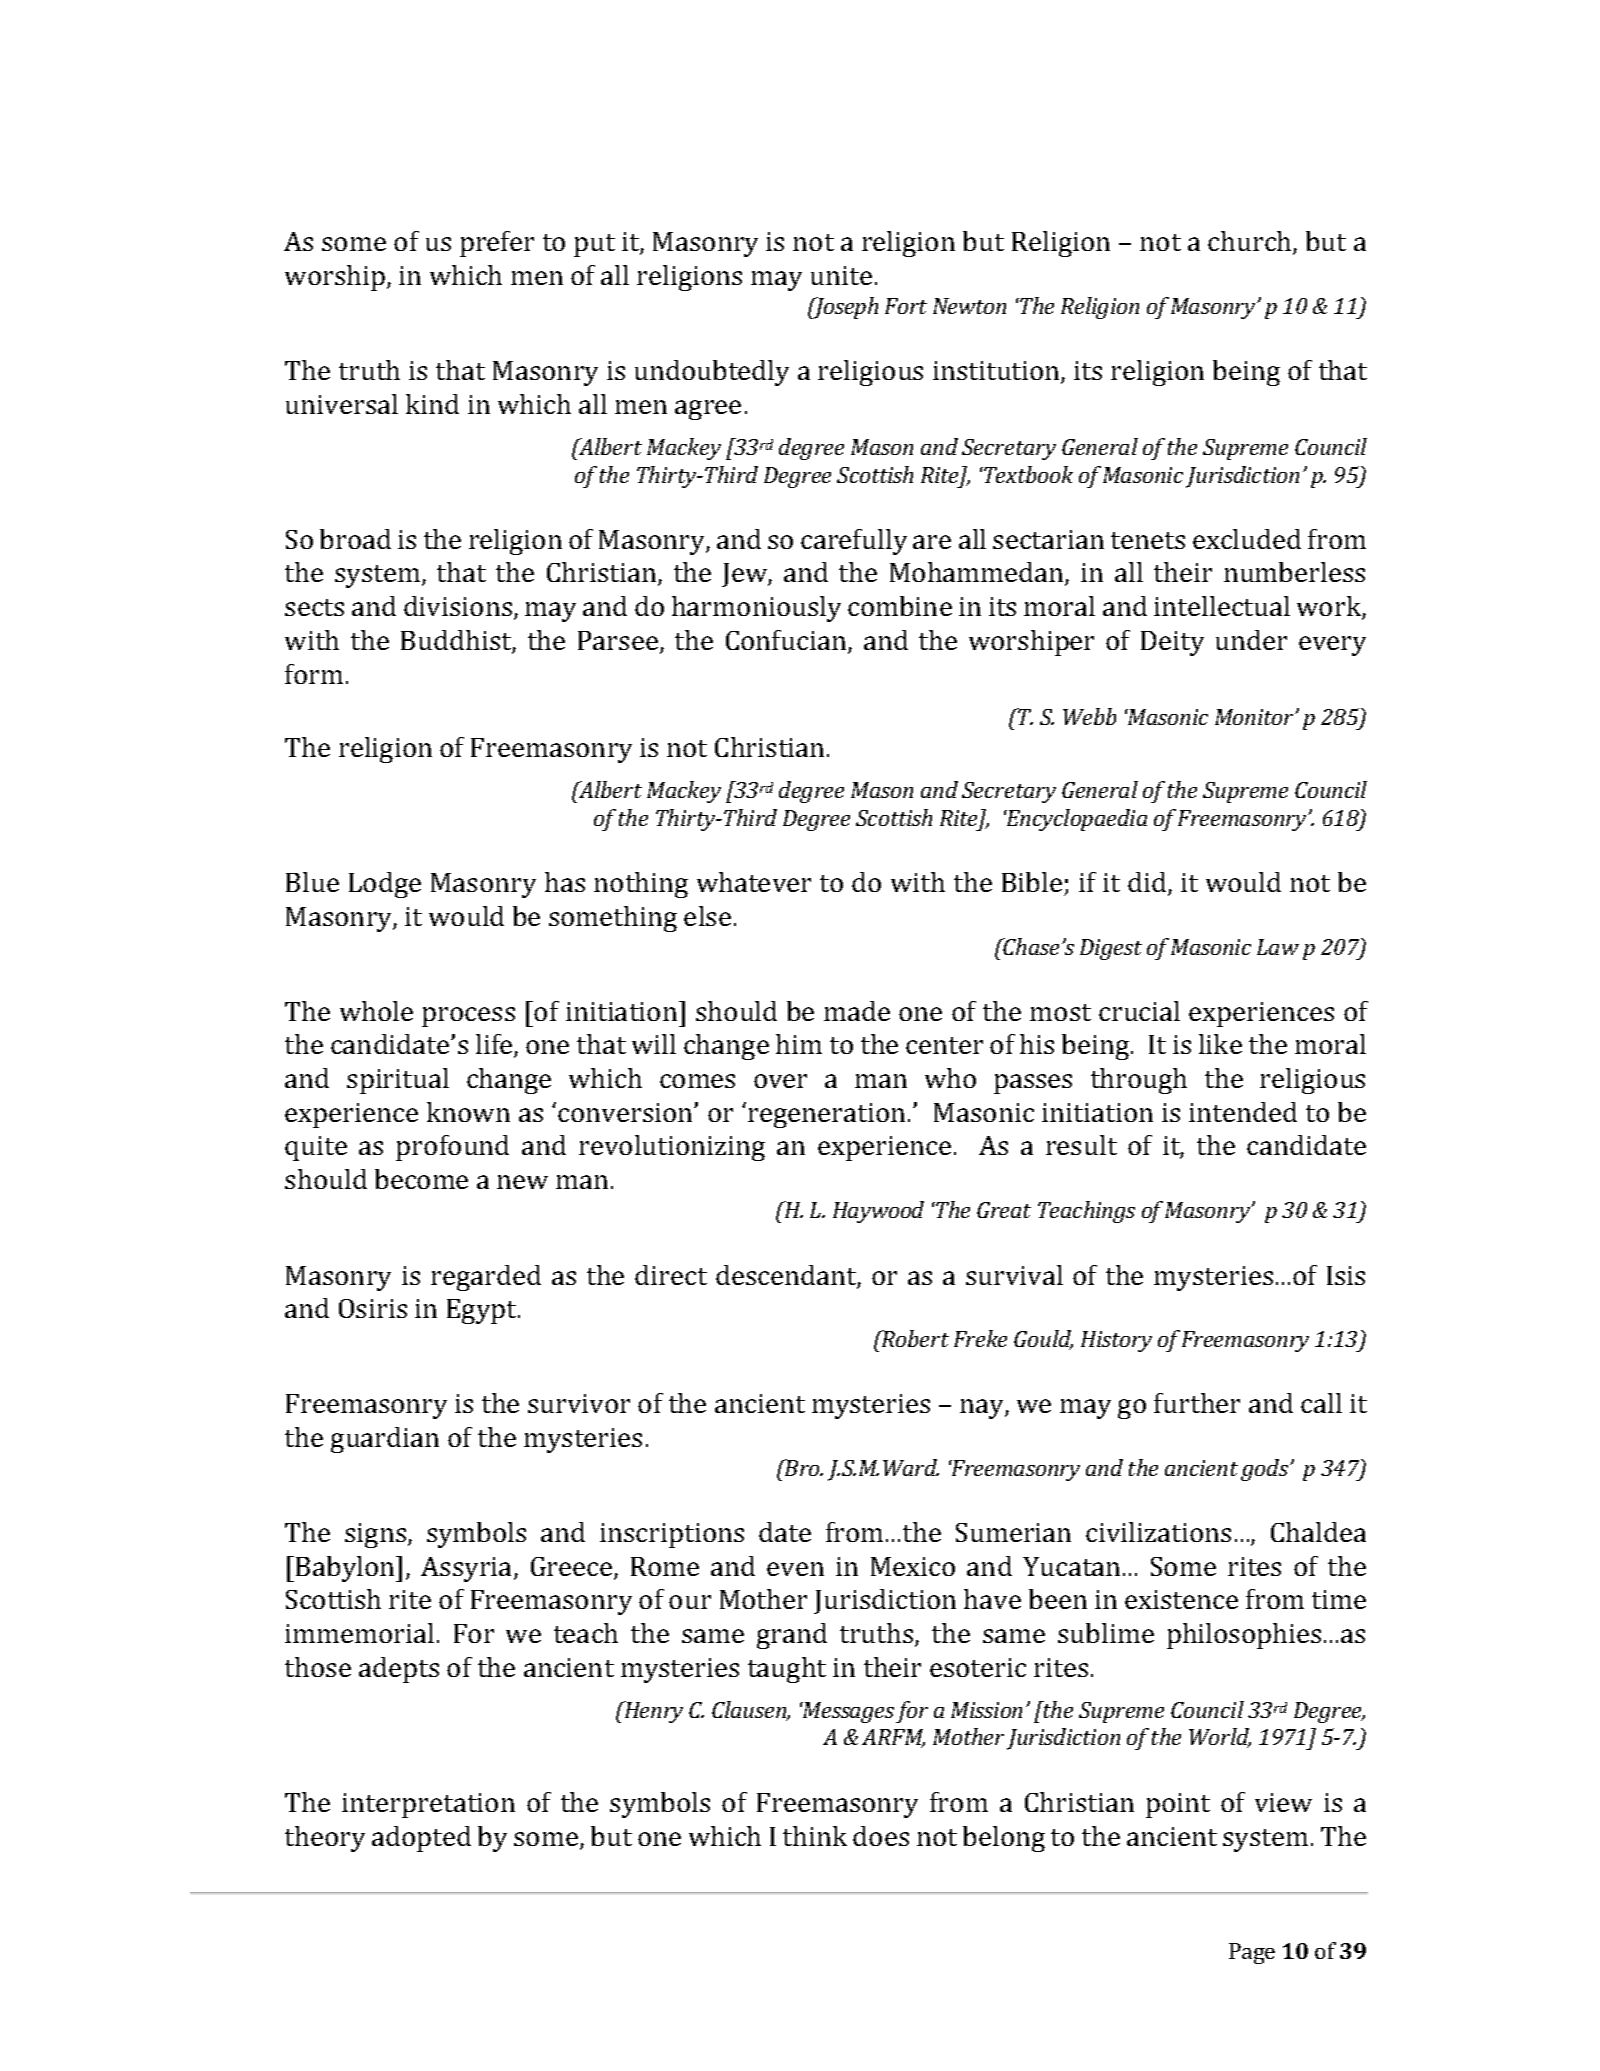  I want to click on prefer, so click(497, 244).
